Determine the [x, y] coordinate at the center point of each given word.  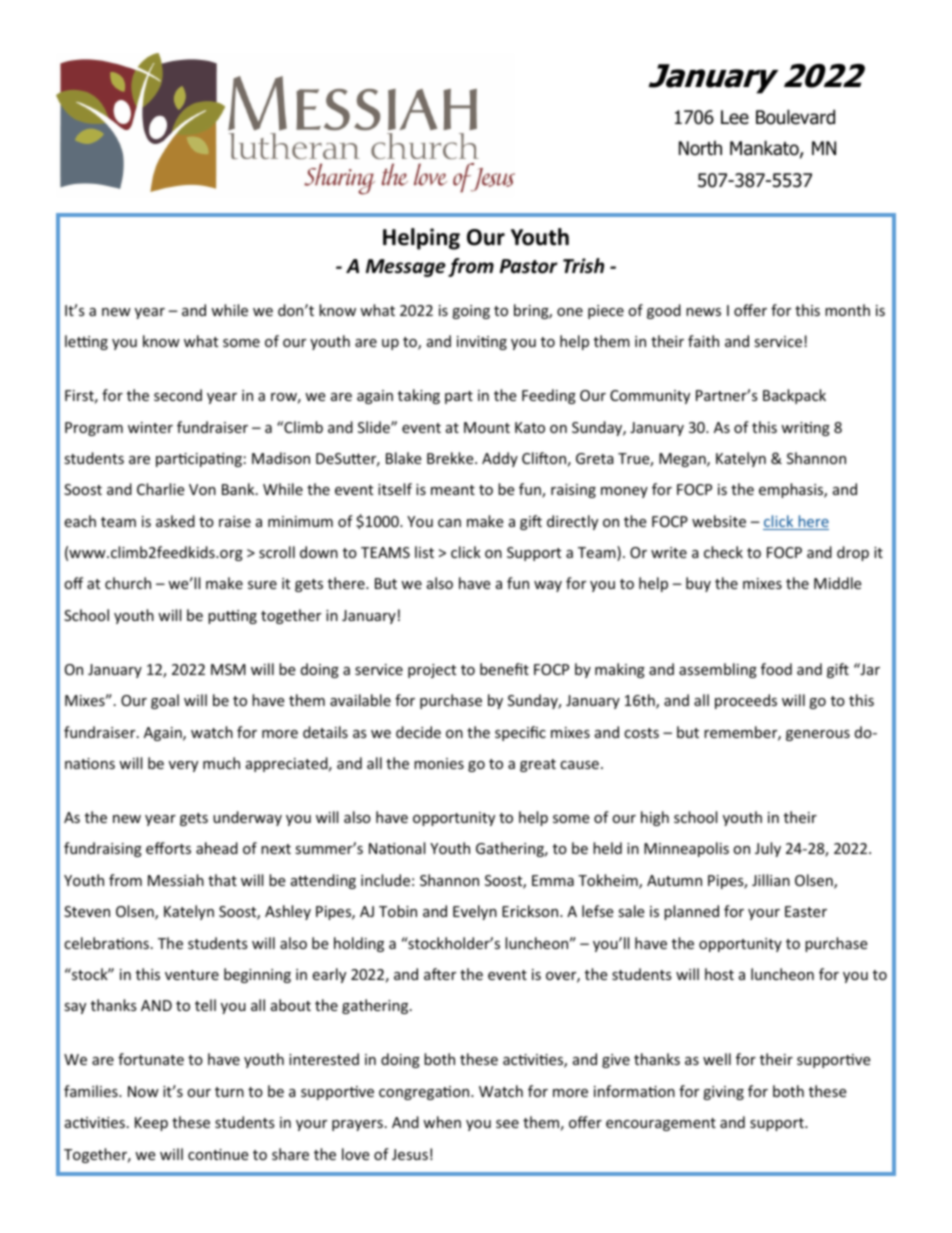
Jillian [771, 880]
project [432, 671]
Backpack [794, 396]
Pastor [529, 266]
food [776, 669]
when [442, 1122]
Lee [735, 117]
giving [723, 1093]
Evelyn [475, 912]
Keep [151, 1124]
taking [419, 396]
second [178, 395]
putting [232, 617]
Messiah [176, 880]
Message [406, 268]
